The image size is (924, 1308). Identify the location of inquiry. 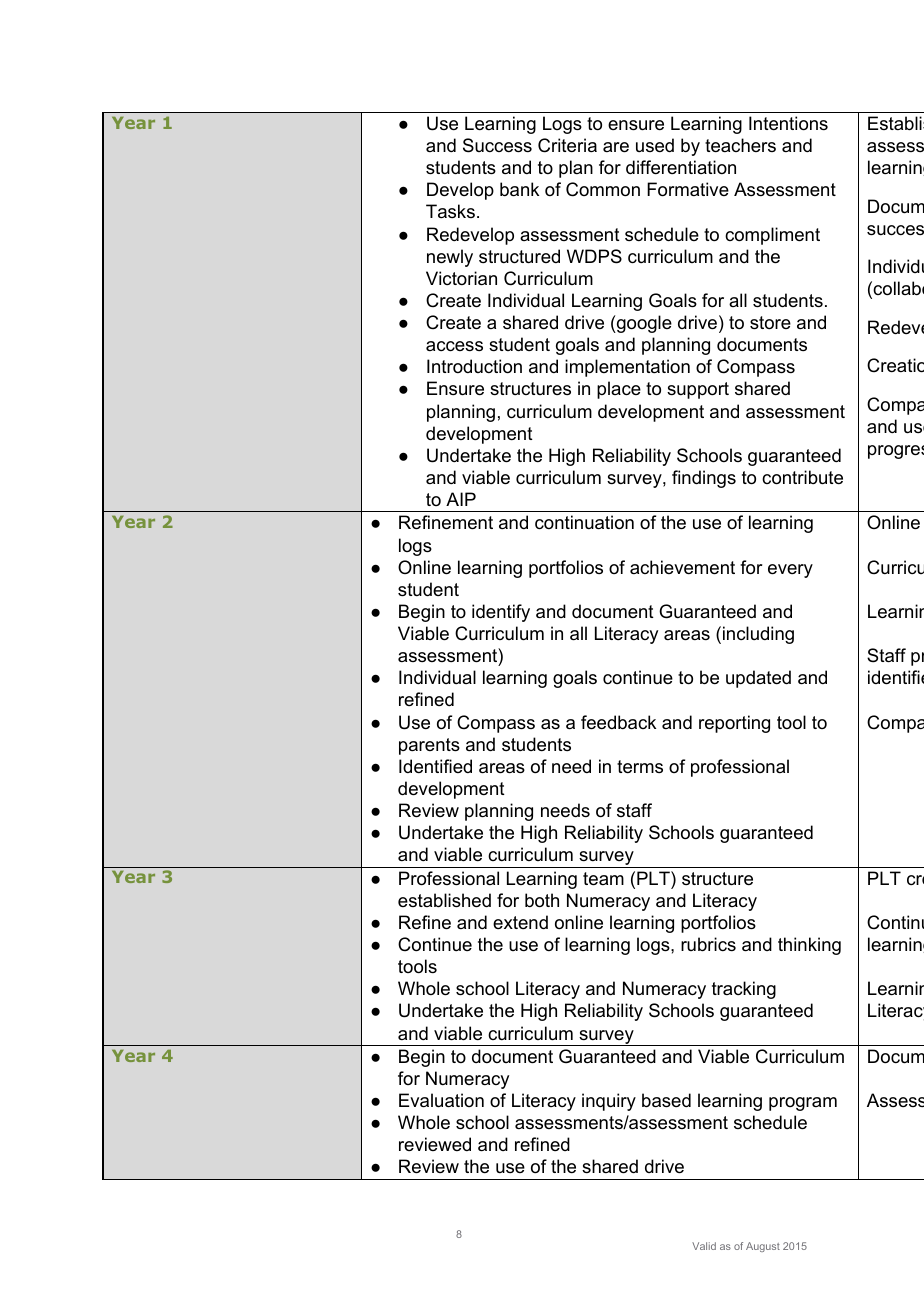
(609, 1102).
